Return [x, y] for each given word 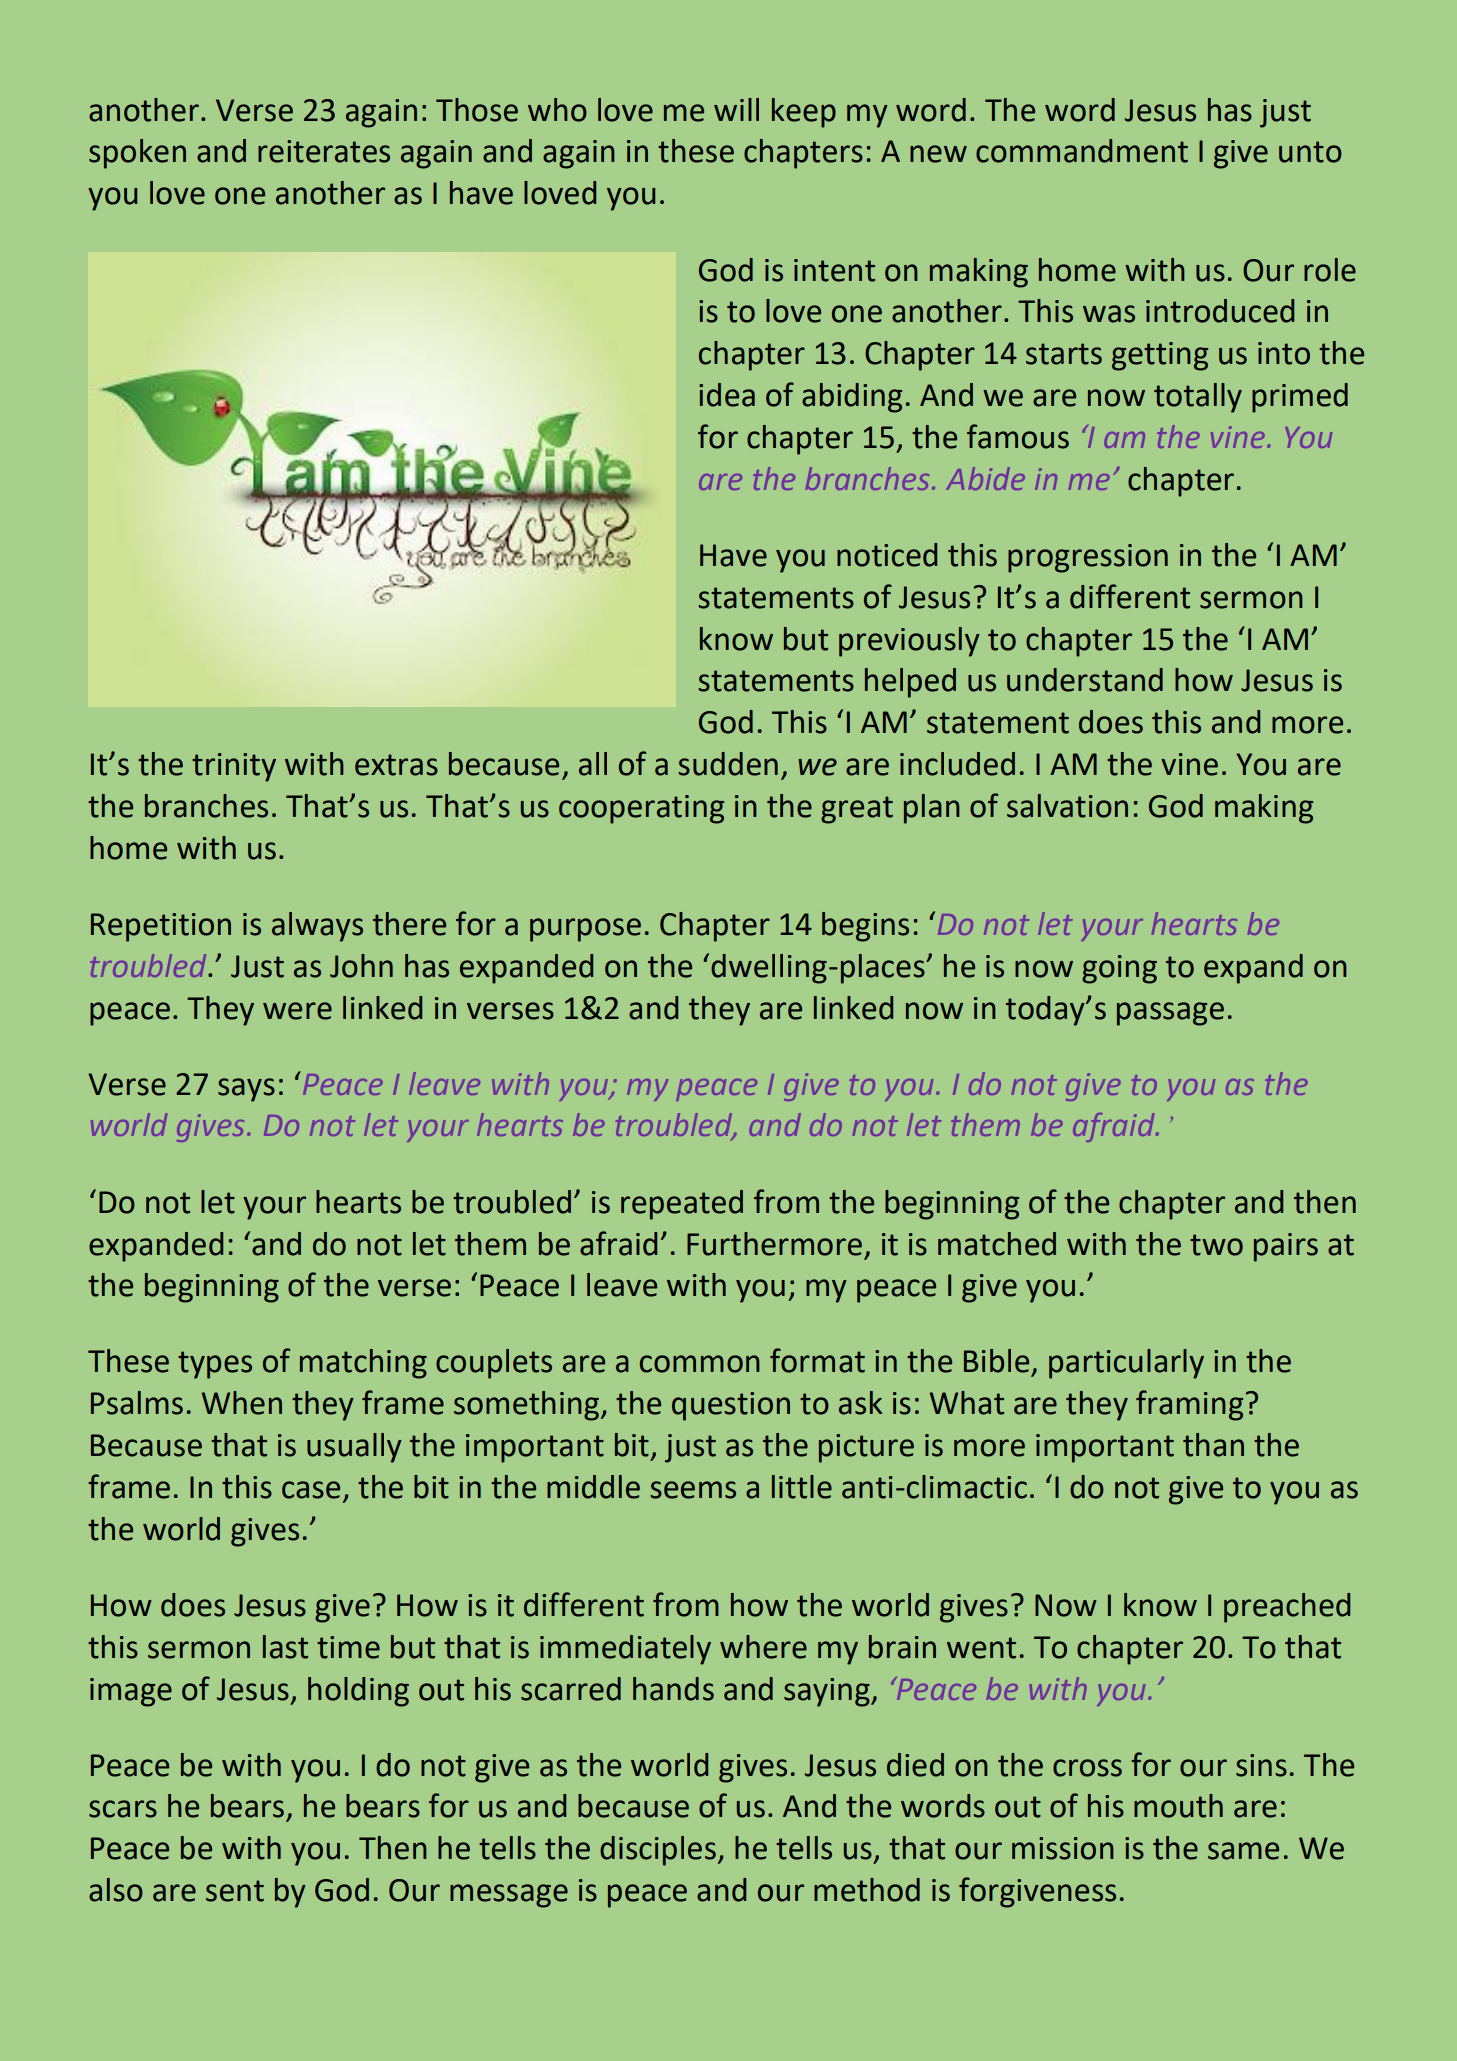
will [736, 109]
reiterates [324, 151]
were [297, 1011]
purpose [585, 930]
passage [1170, 1014]
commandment [1082, 151]
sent [235, 1891]
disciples [658, 1851]
